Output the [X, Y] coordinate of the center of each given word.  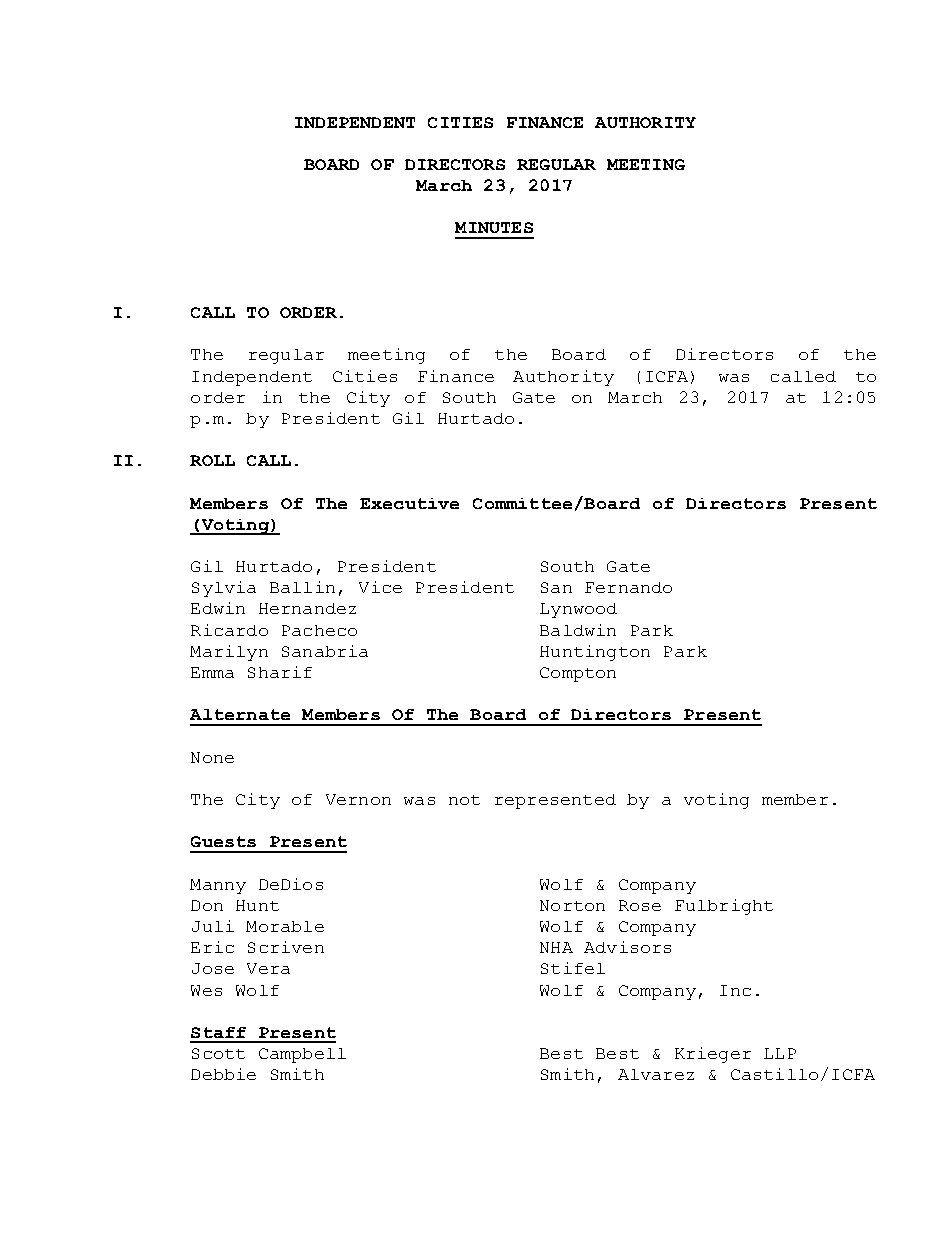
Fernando [628, 587]
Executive [409, 503]
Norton [572, 905]
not [464, 800]
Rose [640, 905]
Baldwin [578, 630]
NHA [556, 947]
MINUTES [494, 227]
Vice [380, 587]
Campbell [302, 1055]
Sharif [280, 672]
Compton [578, 674]
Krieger [713, 1055]
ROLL [212, 460]
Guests [223, 841]
